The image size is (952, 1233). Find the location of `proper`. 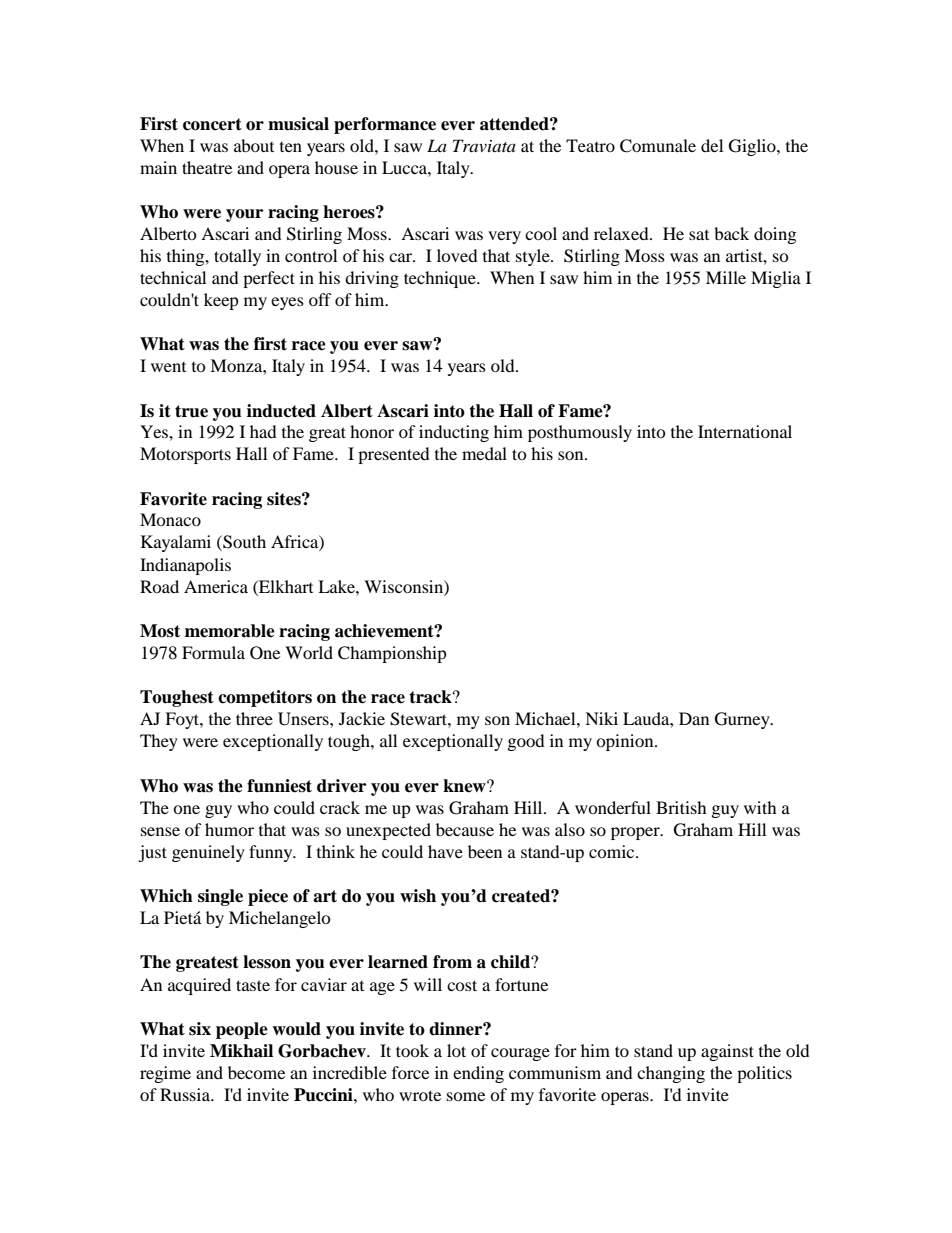

proper is located at coordinates (636, 833).
